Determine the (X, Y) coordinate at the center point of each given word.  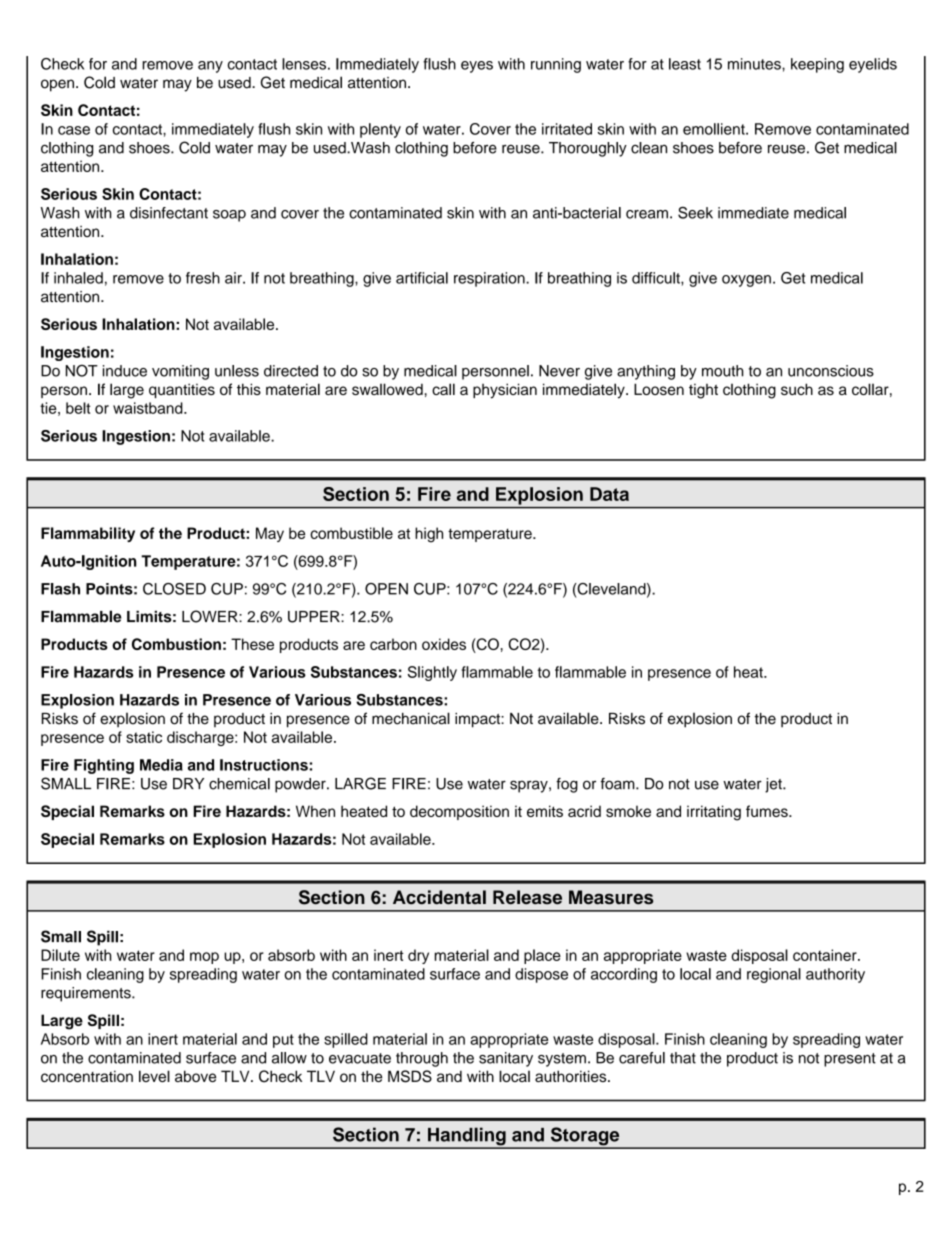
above (195, 1076)
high (429, 535)
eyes (477, 67)
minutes (755, 64)
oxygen (746, 281)
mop (204, 958)
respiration (490, 279)
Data (609, 494)
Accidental (439, 897)
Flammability (88, 534)
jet (774, 785)
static (144, 737)
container (826, 955)
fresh (203, 278)
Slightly (432, 673)
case (74, 130)
